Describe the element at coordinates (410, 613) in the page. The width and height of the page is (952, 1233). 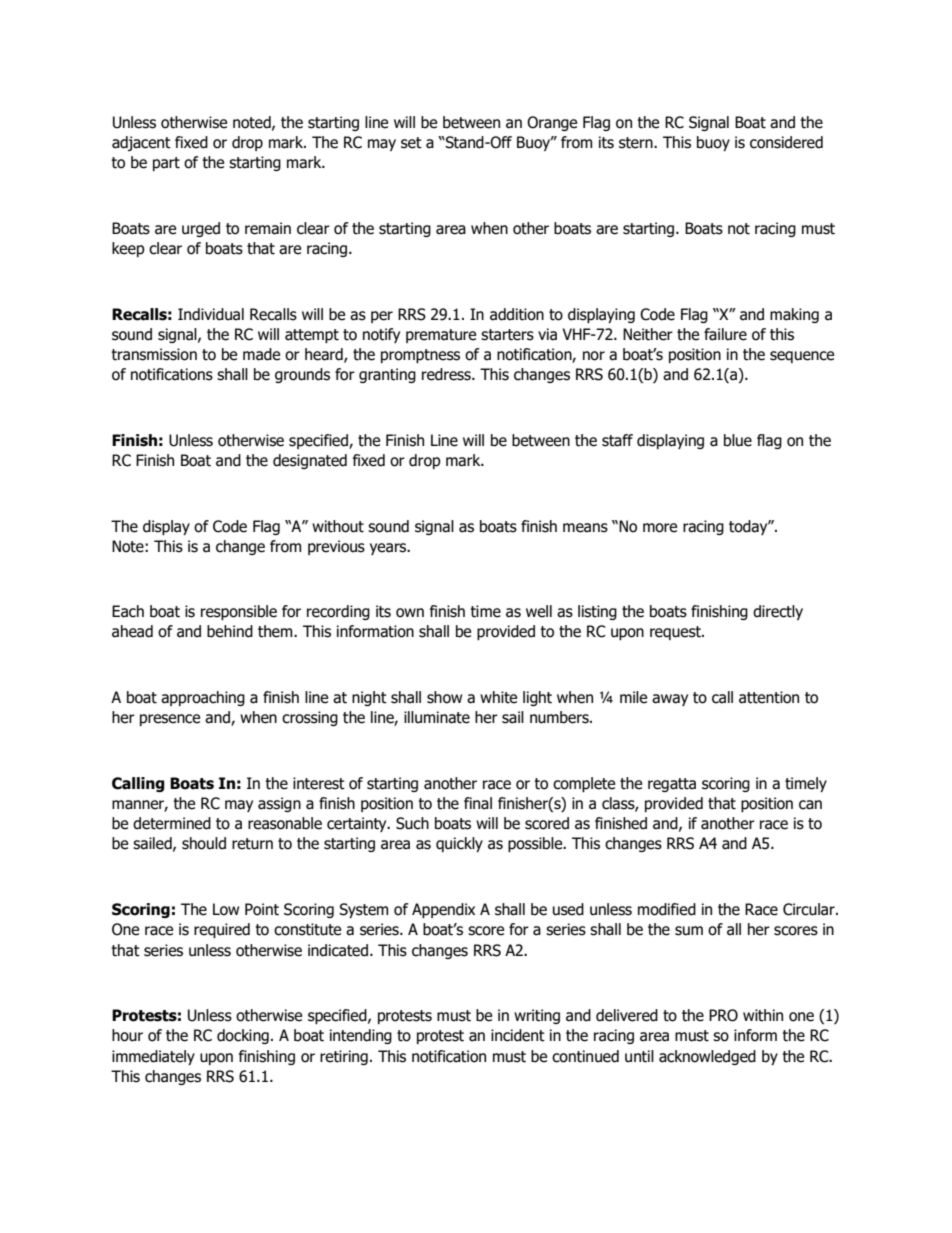
I see `own` at that location.
